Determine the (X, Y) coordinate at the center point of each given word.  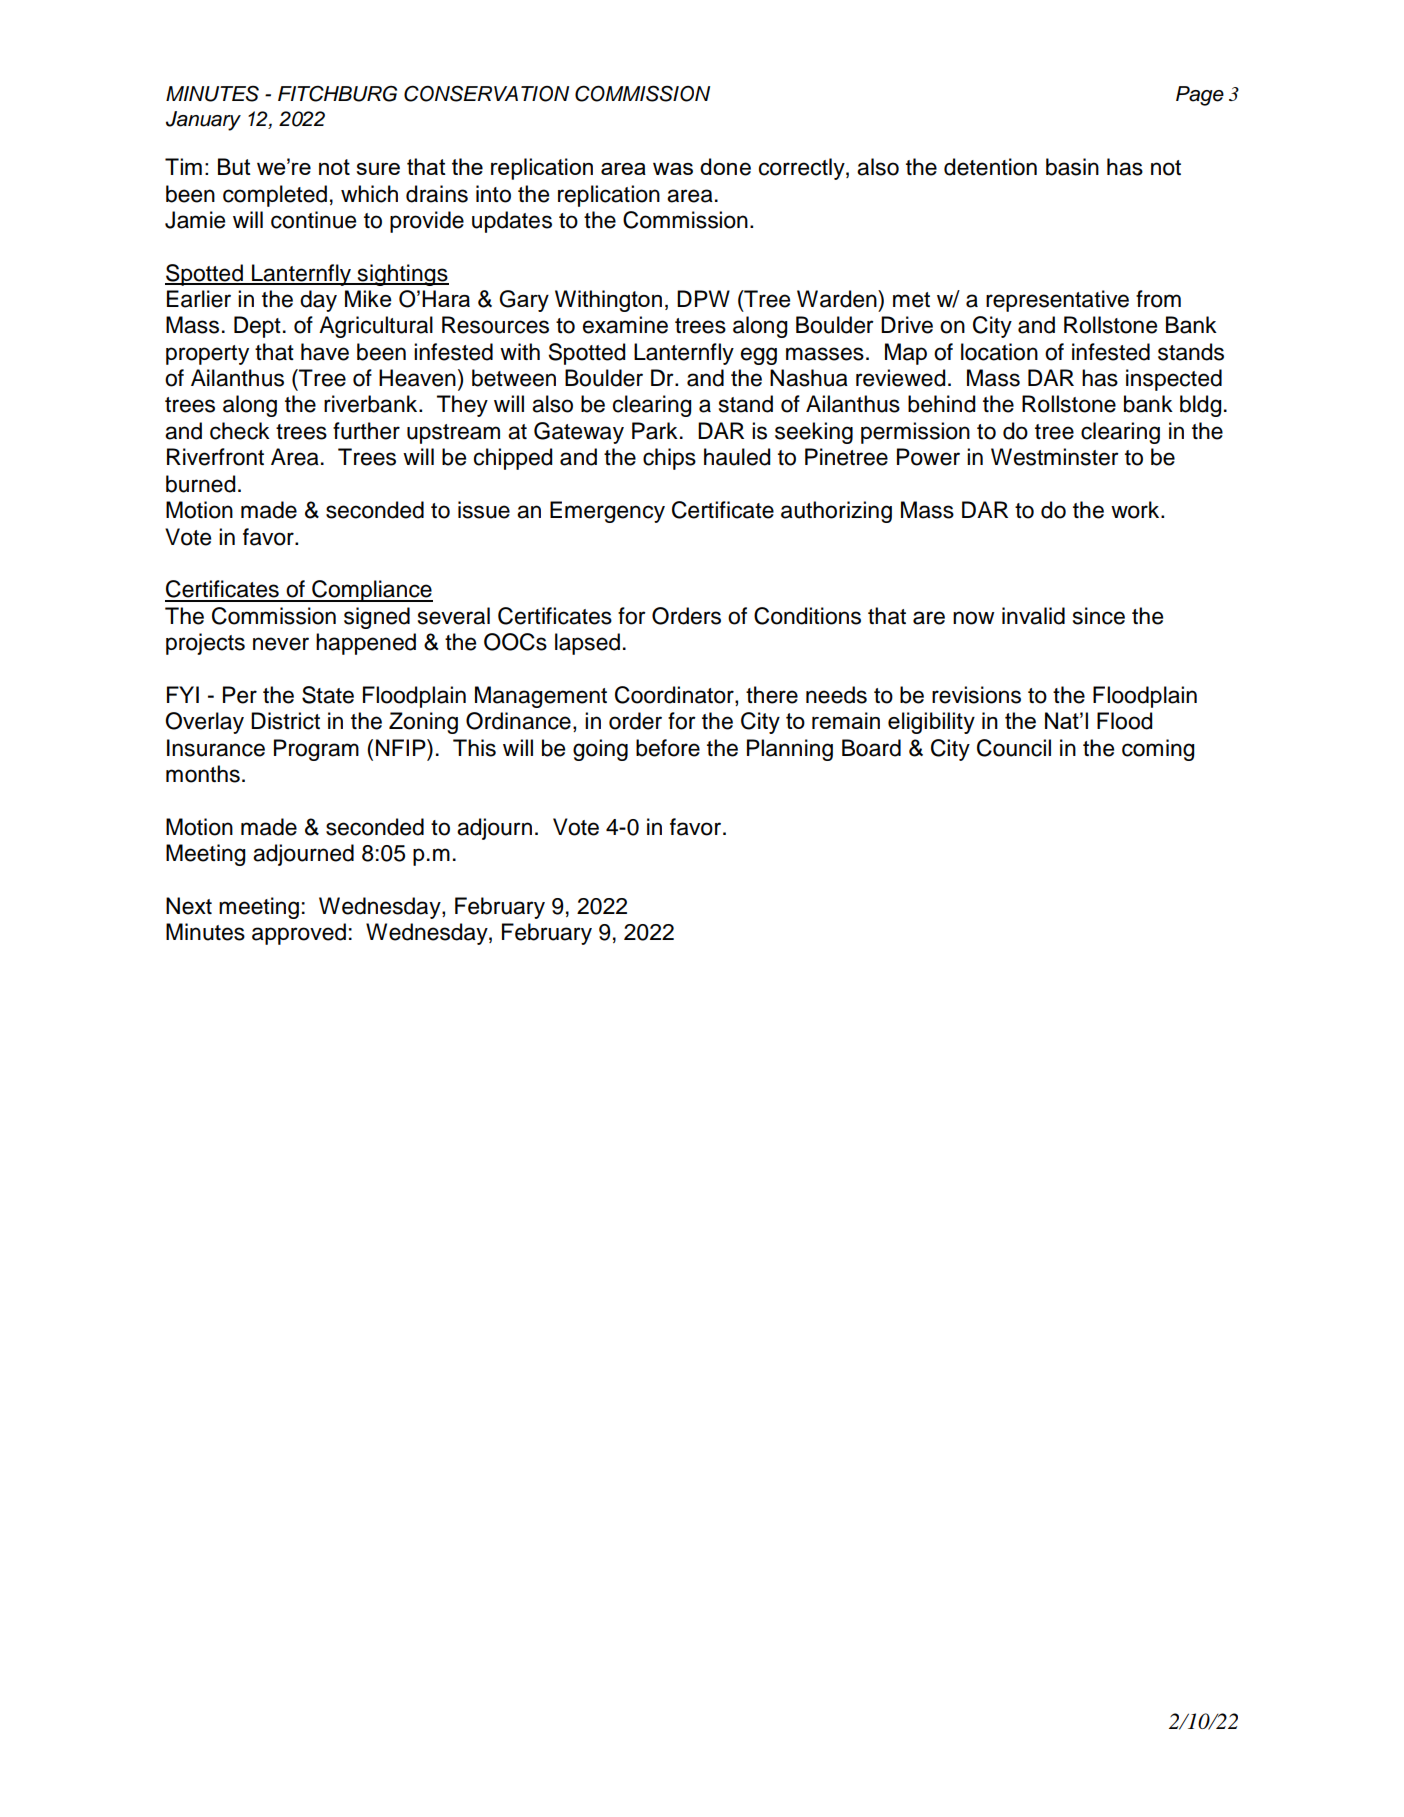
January (203, 121)
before (668, 748)
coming (1158, 750)
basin (1072, 167)
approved (299, 934)
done (725, 167)
